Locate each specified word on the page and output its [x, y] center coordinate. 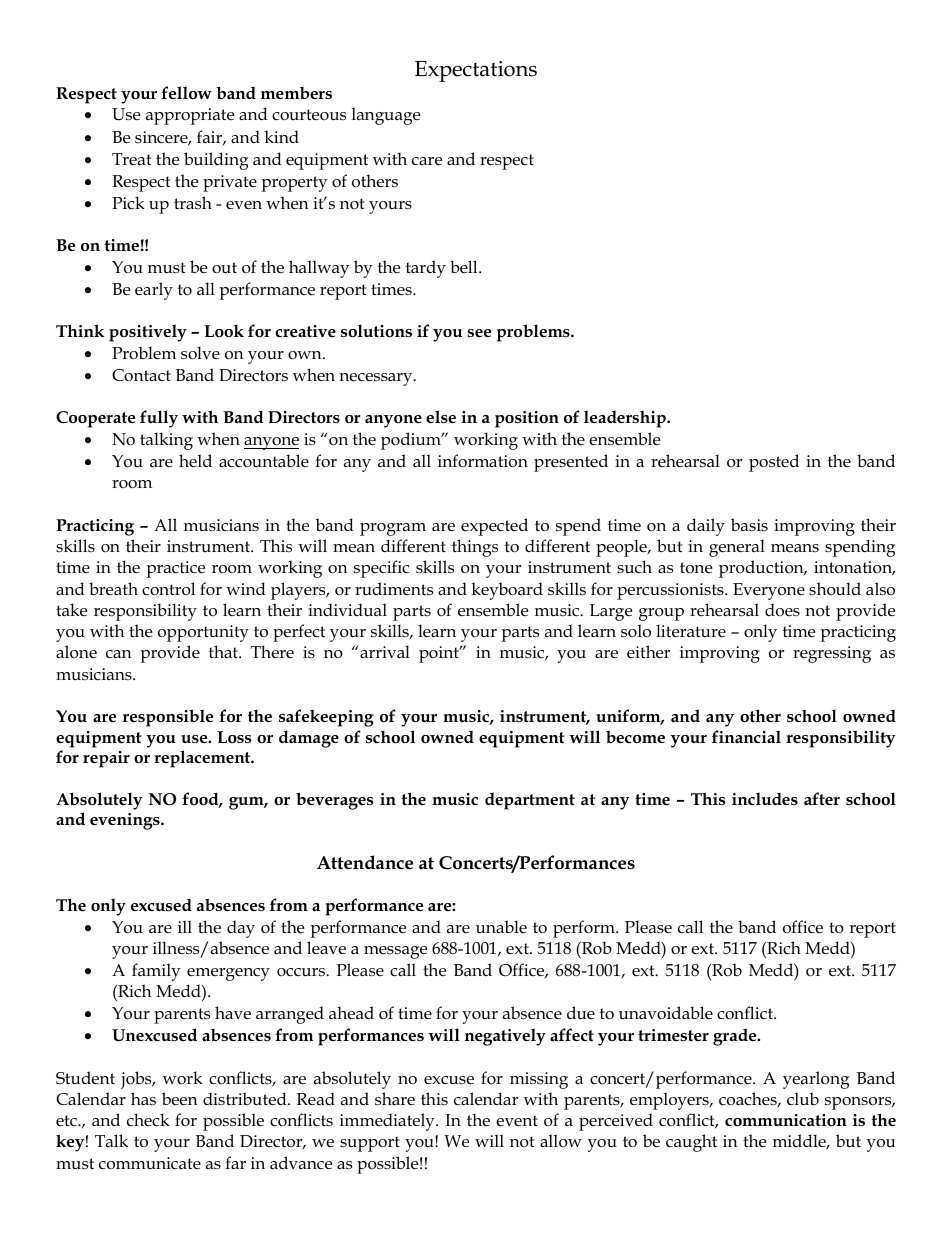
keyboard [507, 591]
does [782, 610]
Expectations [476, 71]
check [148, 1120]
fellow [186, 93]
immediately [388, 1122]
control [168, 589]
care [427, 161]
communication [786, 1120]
